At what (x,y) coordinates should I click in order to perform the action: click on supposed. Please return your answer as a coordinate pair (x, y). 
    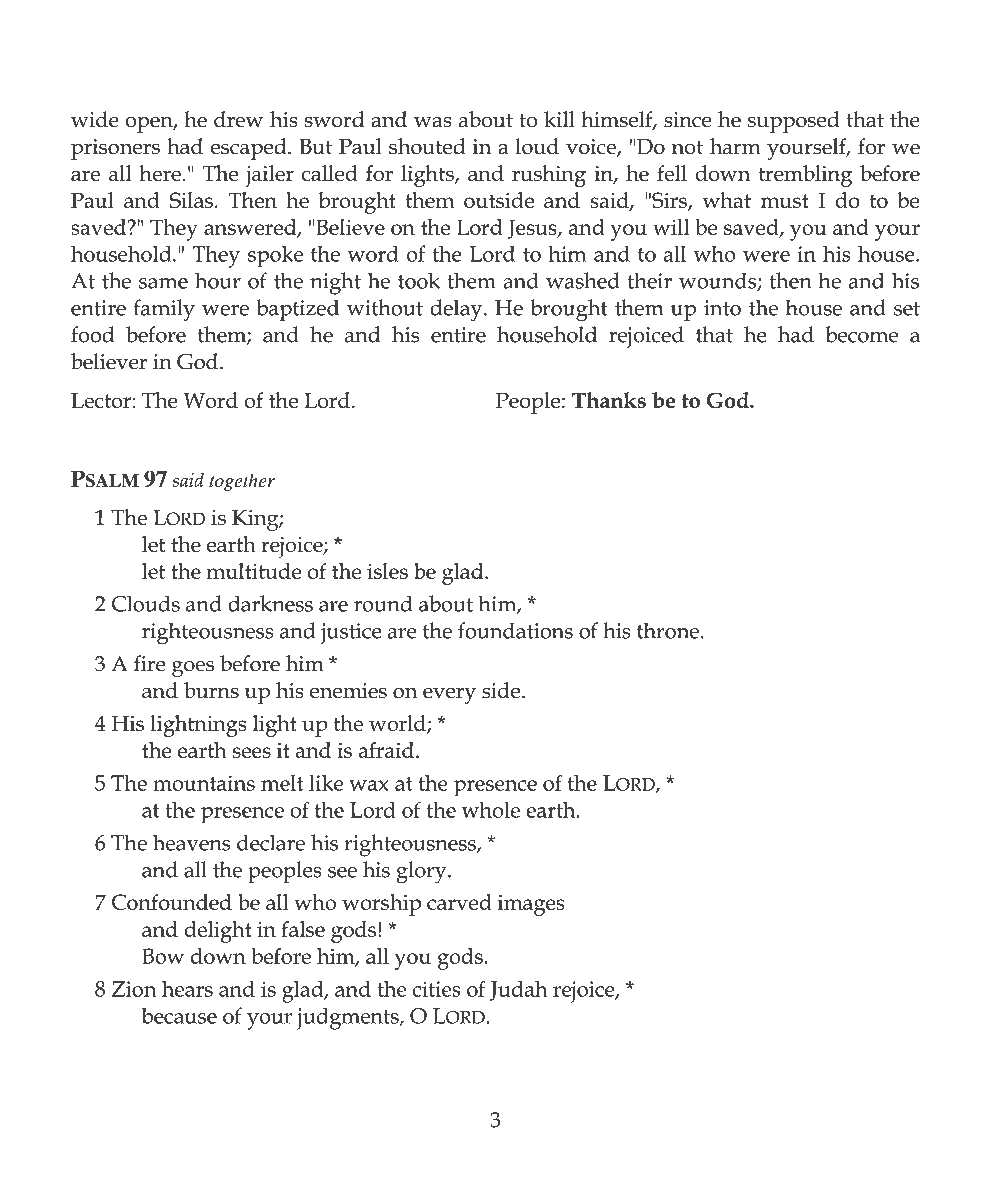
    Looking at the image, I should click on (793, 122).
